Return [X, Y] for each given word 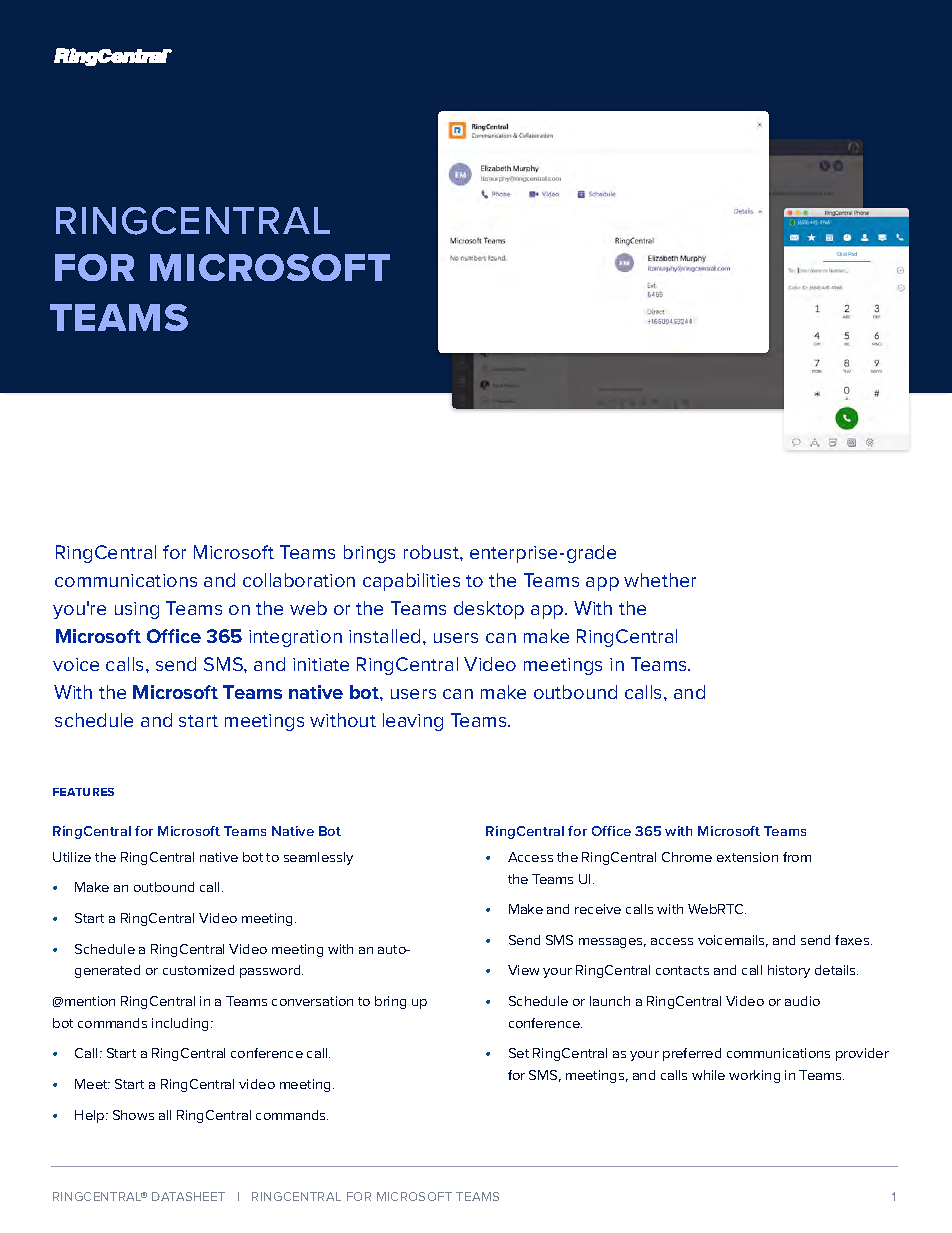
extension [747, 857]
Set [519, 1053]
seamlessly [318, 858]
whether [660, 580]
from [797, 857]
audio [802, 1001]
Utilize [72, 857]
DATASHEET [188, 1196]
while [708, 1075]
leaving [413, 722]
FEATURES [83, 792]
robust [432, 552]
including [182, 1024]
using [137, 610]
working [754, 1076]
